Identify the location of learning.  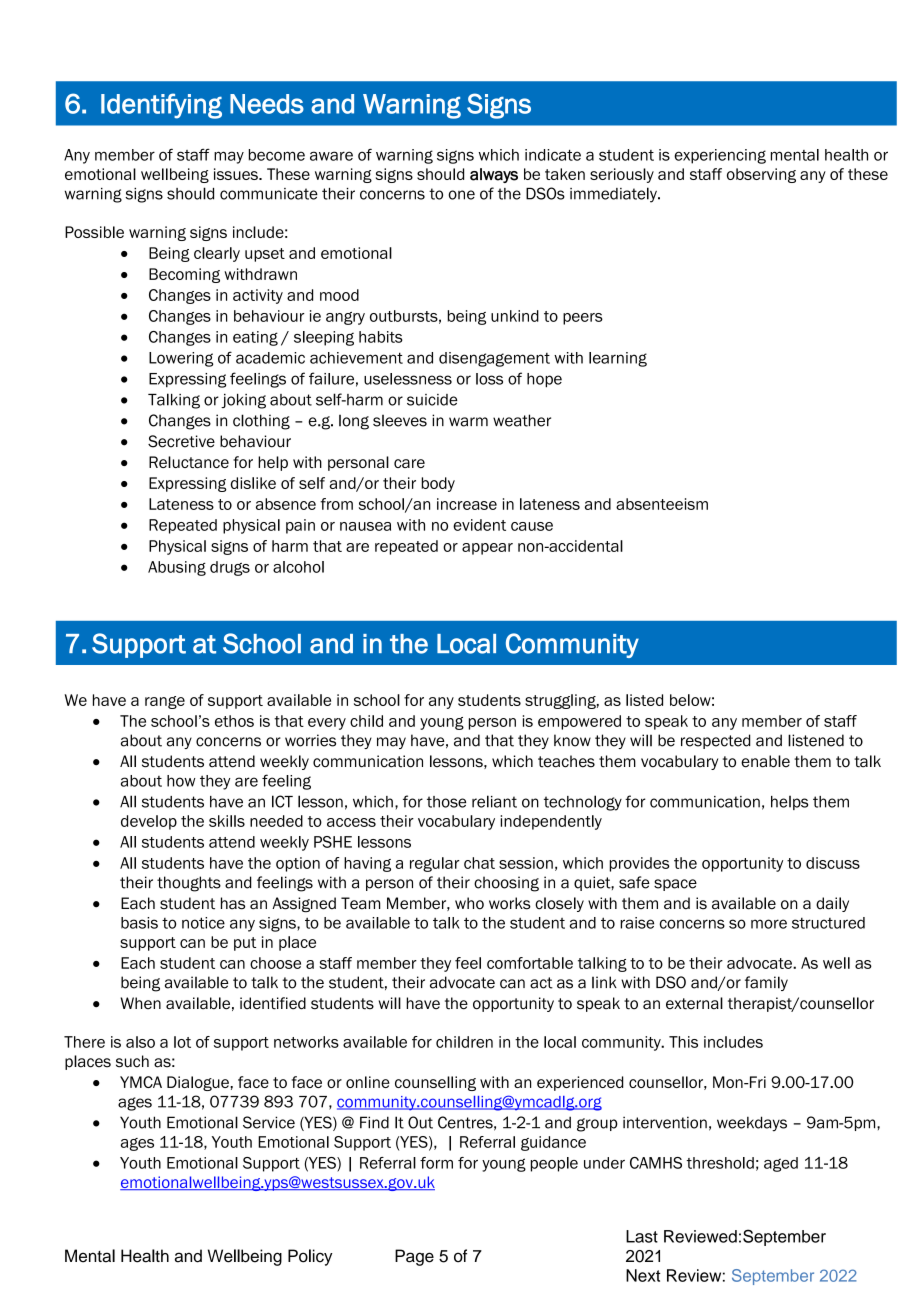
(618, 359).
